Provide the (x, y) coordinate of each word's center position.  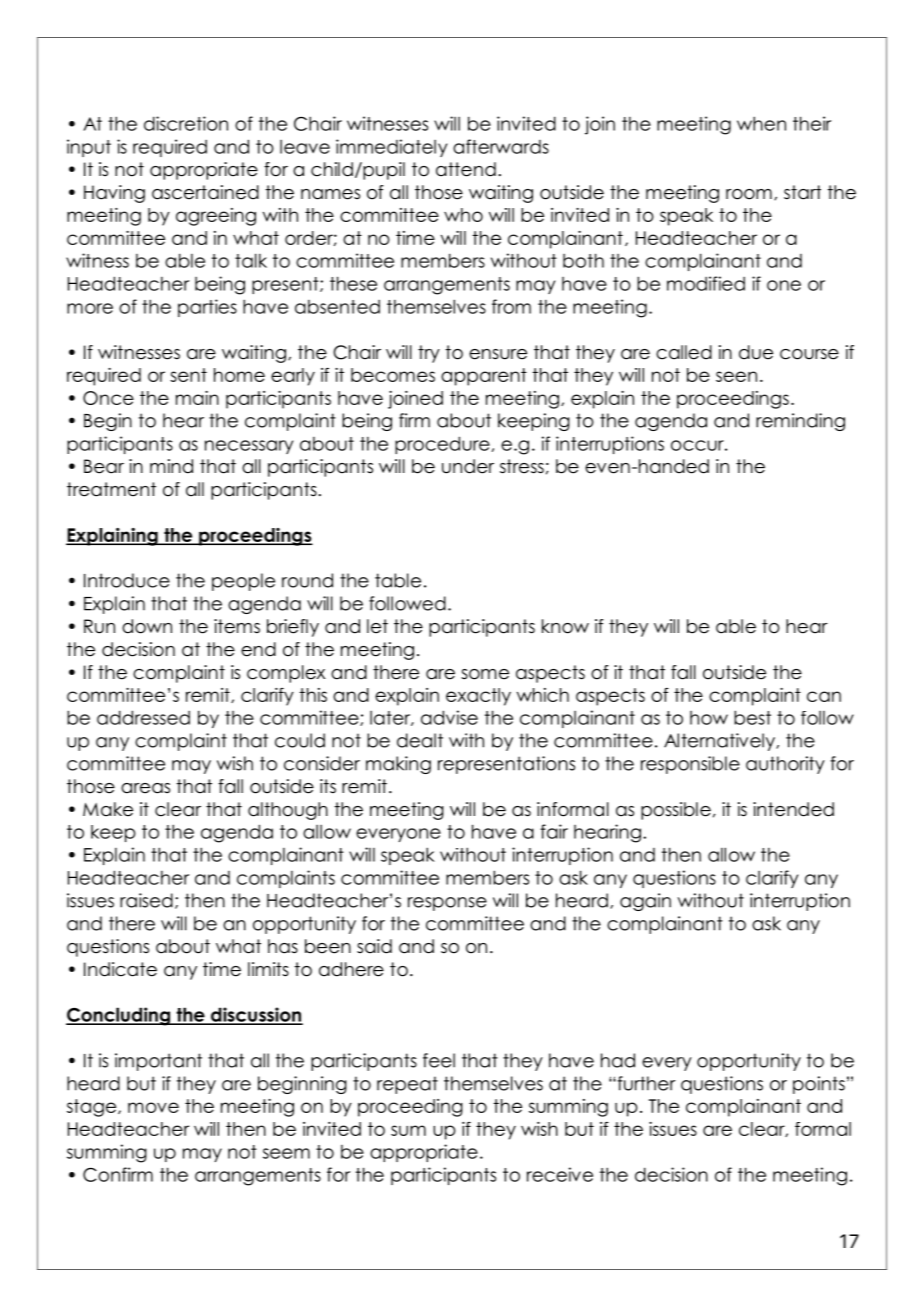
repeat (407, 1085)
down (147, 626)
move (153, 1107)
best (752, 717)
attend (466, 169)
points (819, 1085)
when (761, 123)
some (485, 674)
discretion (186, 123)
